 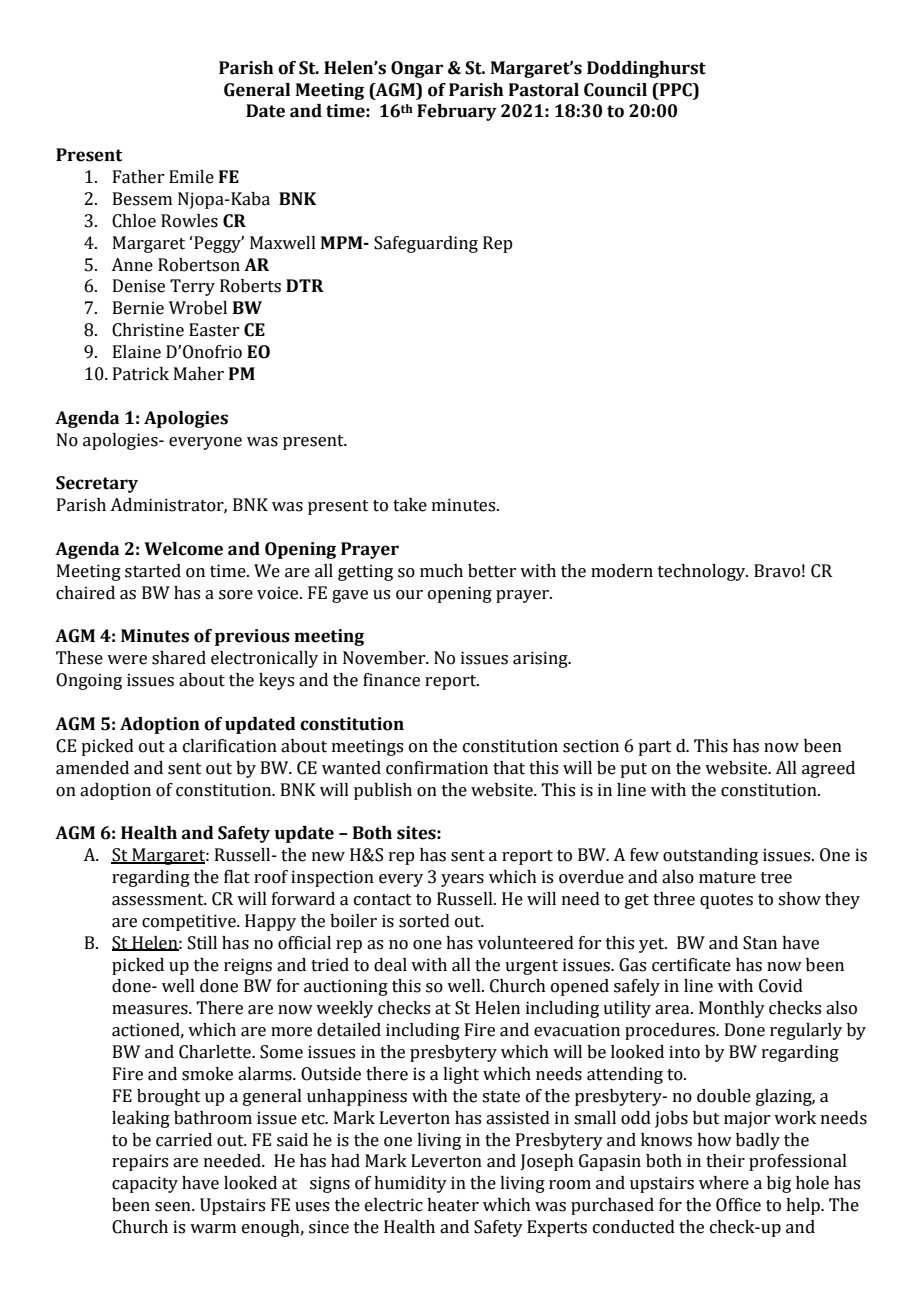 I want to click on Emile, so click(x=191, y=177).
